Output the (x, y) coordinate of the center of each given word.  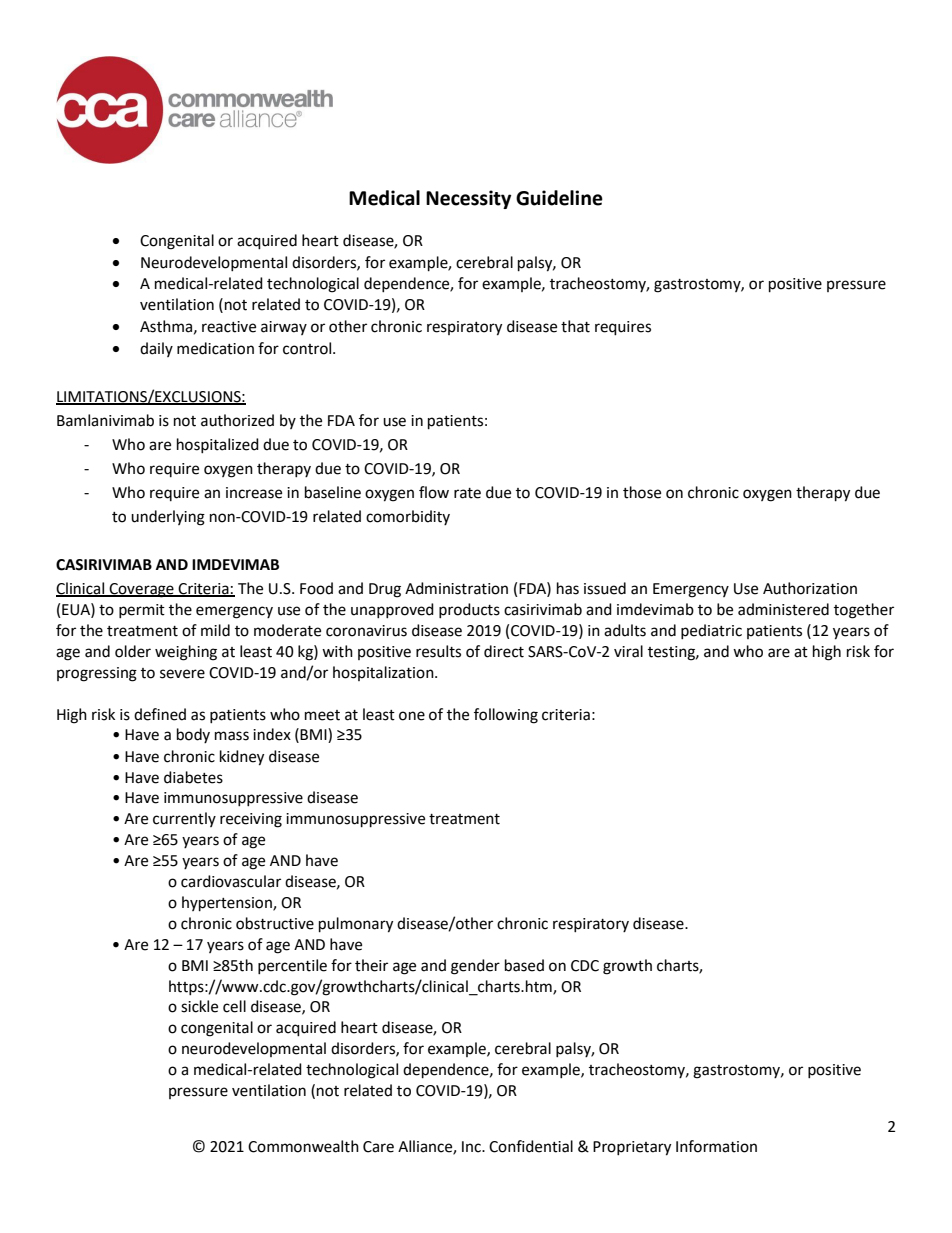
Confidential (531, 1146)
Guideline (559, 198)
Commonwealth (303, 1146)
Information (716, 1146)
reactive (229, 327)
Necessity (468, 199)
